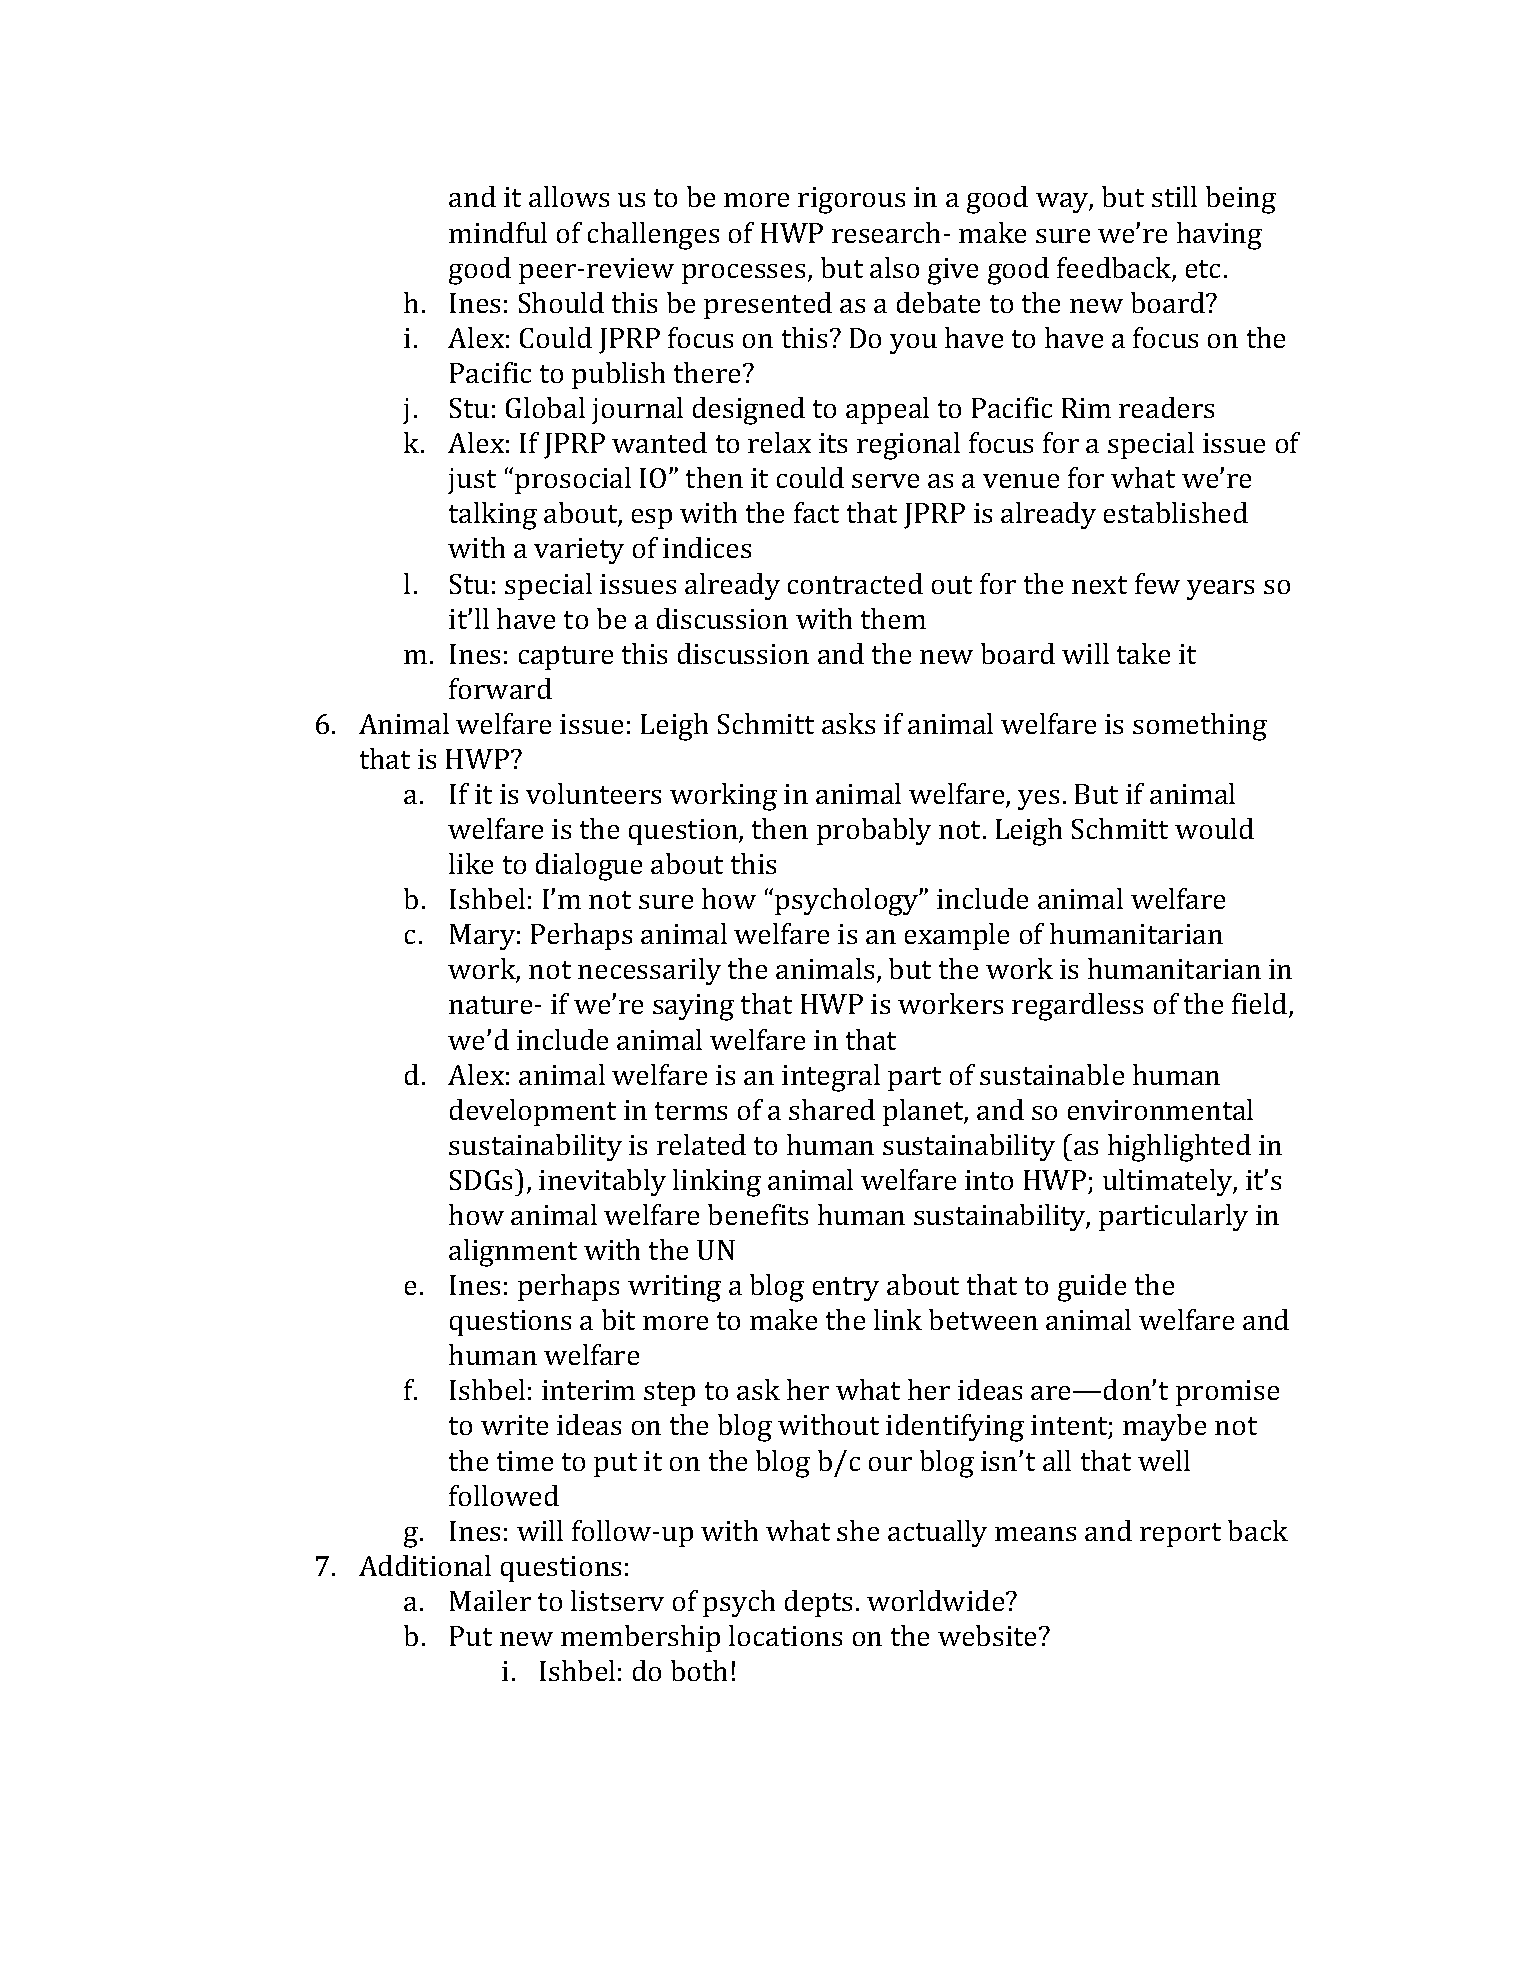 This screenshot has width=1526, height=1975. I want to click on highlighted, so click(1179, 1148).
